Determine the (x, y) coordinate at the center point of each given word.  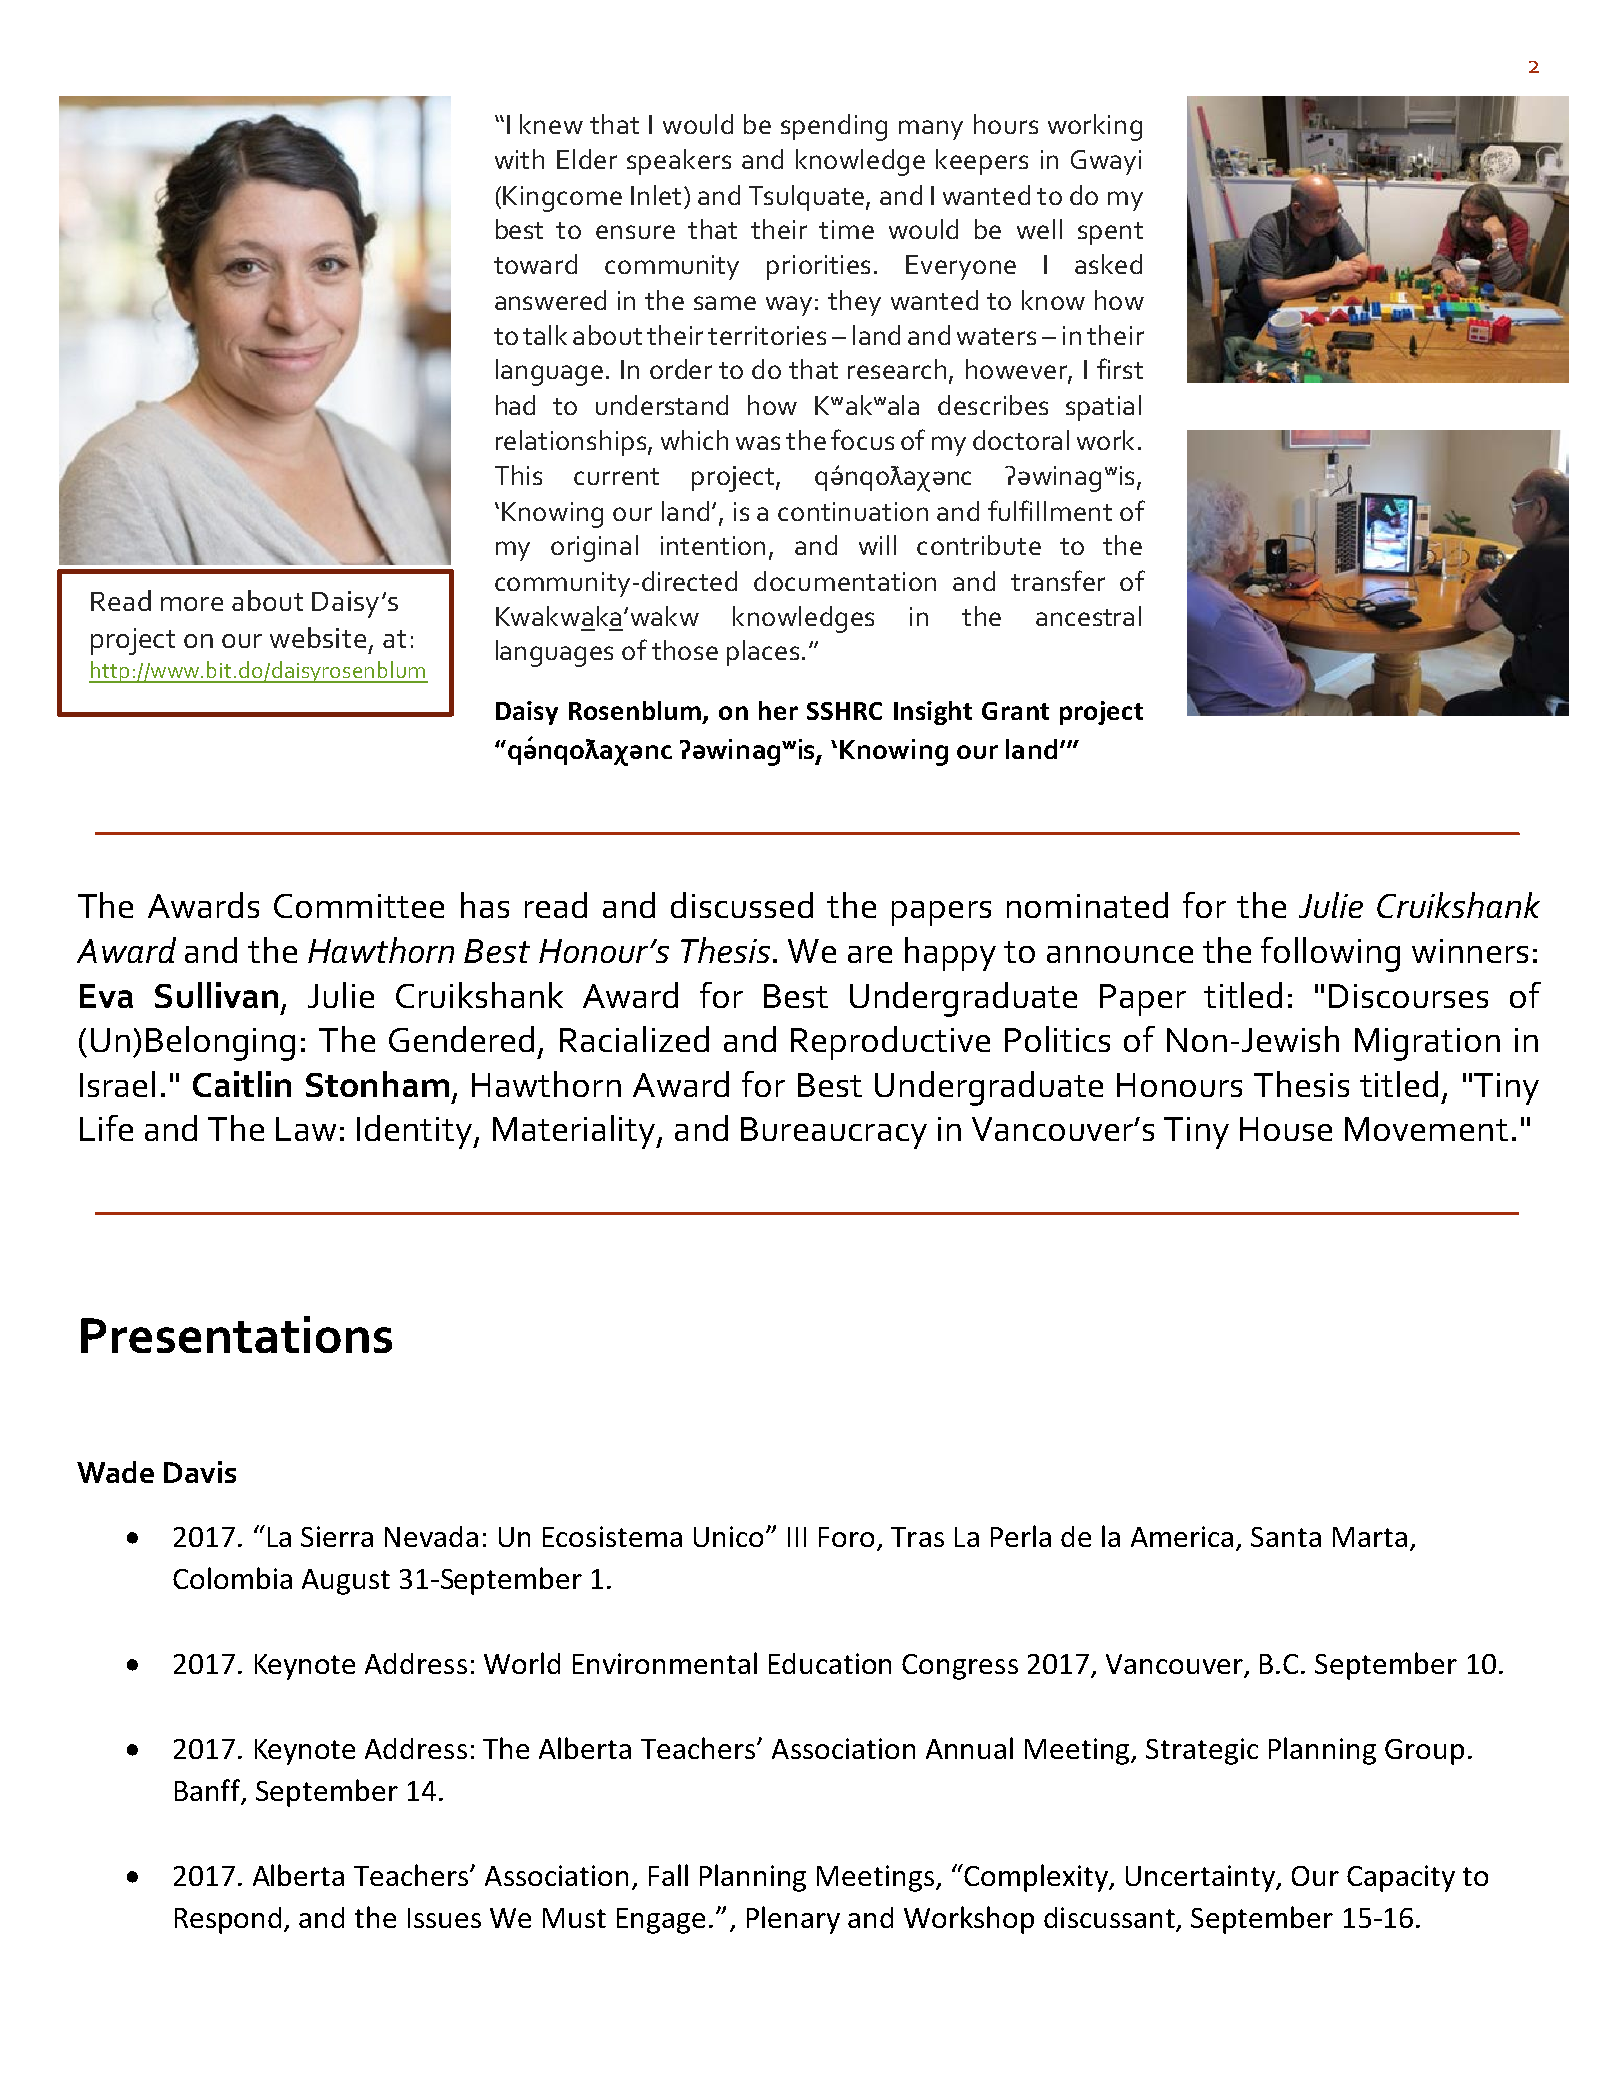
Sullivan (216, 995)
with (519, 159)
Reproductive (890, 1043)
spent (1110, 233)
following (1330, 954)
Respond (228, 1920)
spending (834, 127)
